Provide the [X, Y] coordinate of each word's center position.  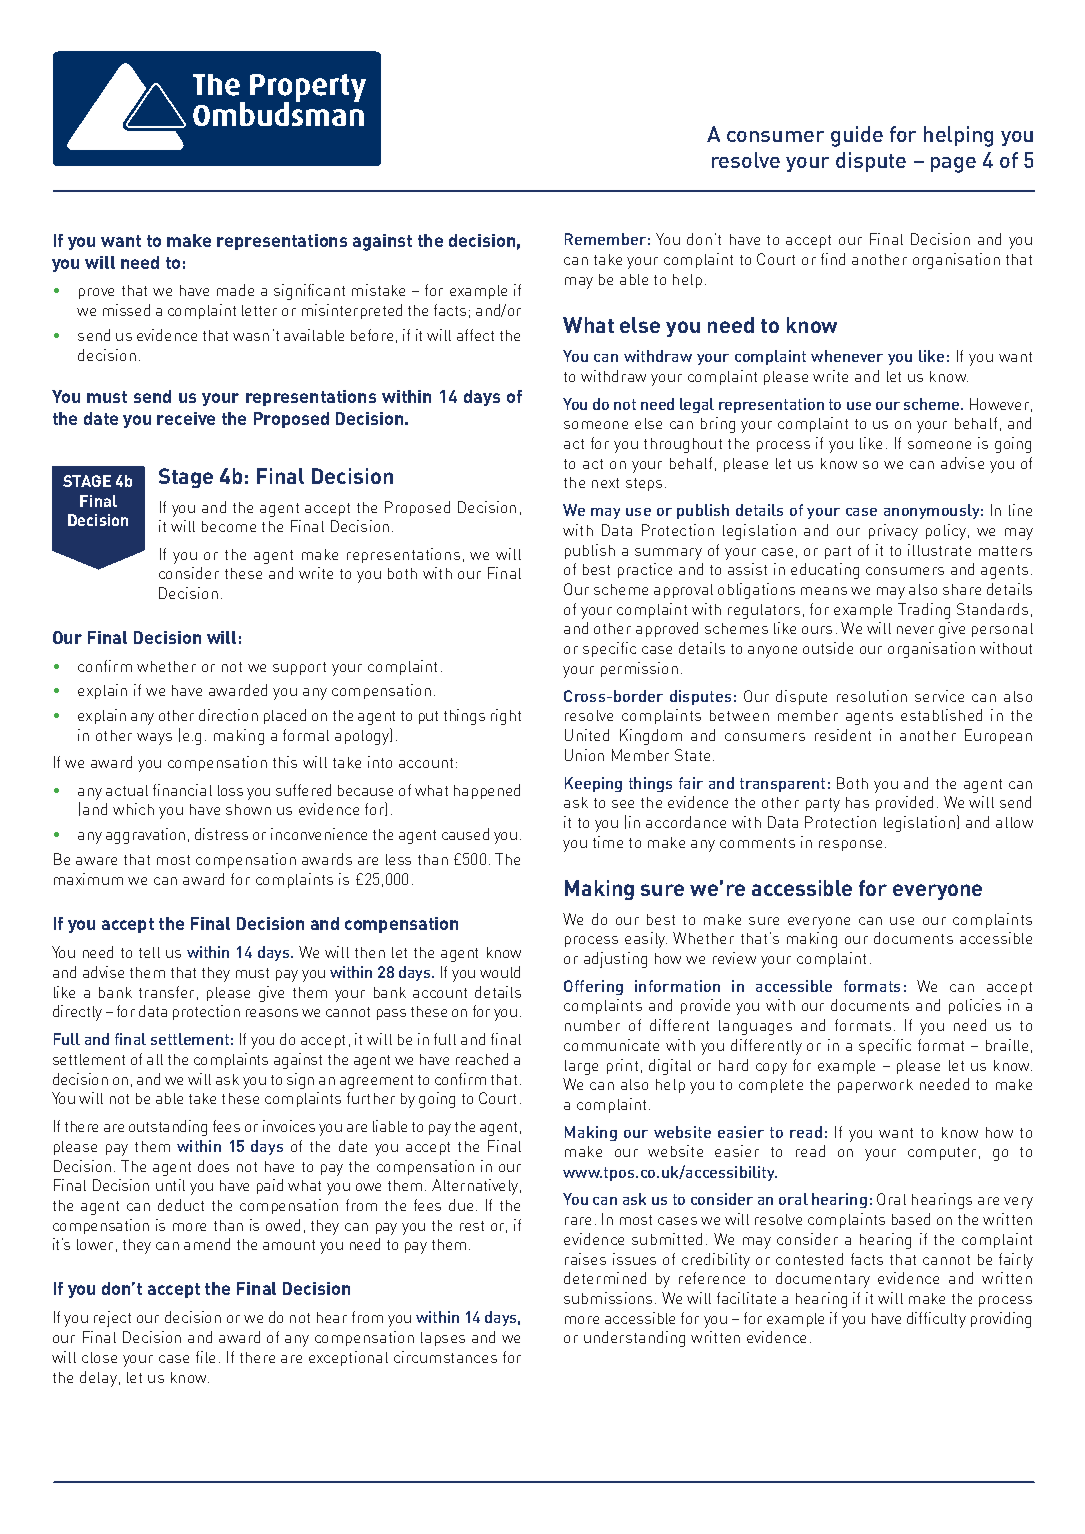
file [205, 1357]
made [235, 290]
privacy [893, 532]
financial [182, 790]
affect [475, 335]
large [581, 1067]
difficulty [936, 1320]
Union [584, 755]
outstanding [168, 1128]
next [605, 483]
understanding [634, 1339]
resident [843, 735]
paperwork [875, 1086]
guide [857, 136]
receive [186, 418]
